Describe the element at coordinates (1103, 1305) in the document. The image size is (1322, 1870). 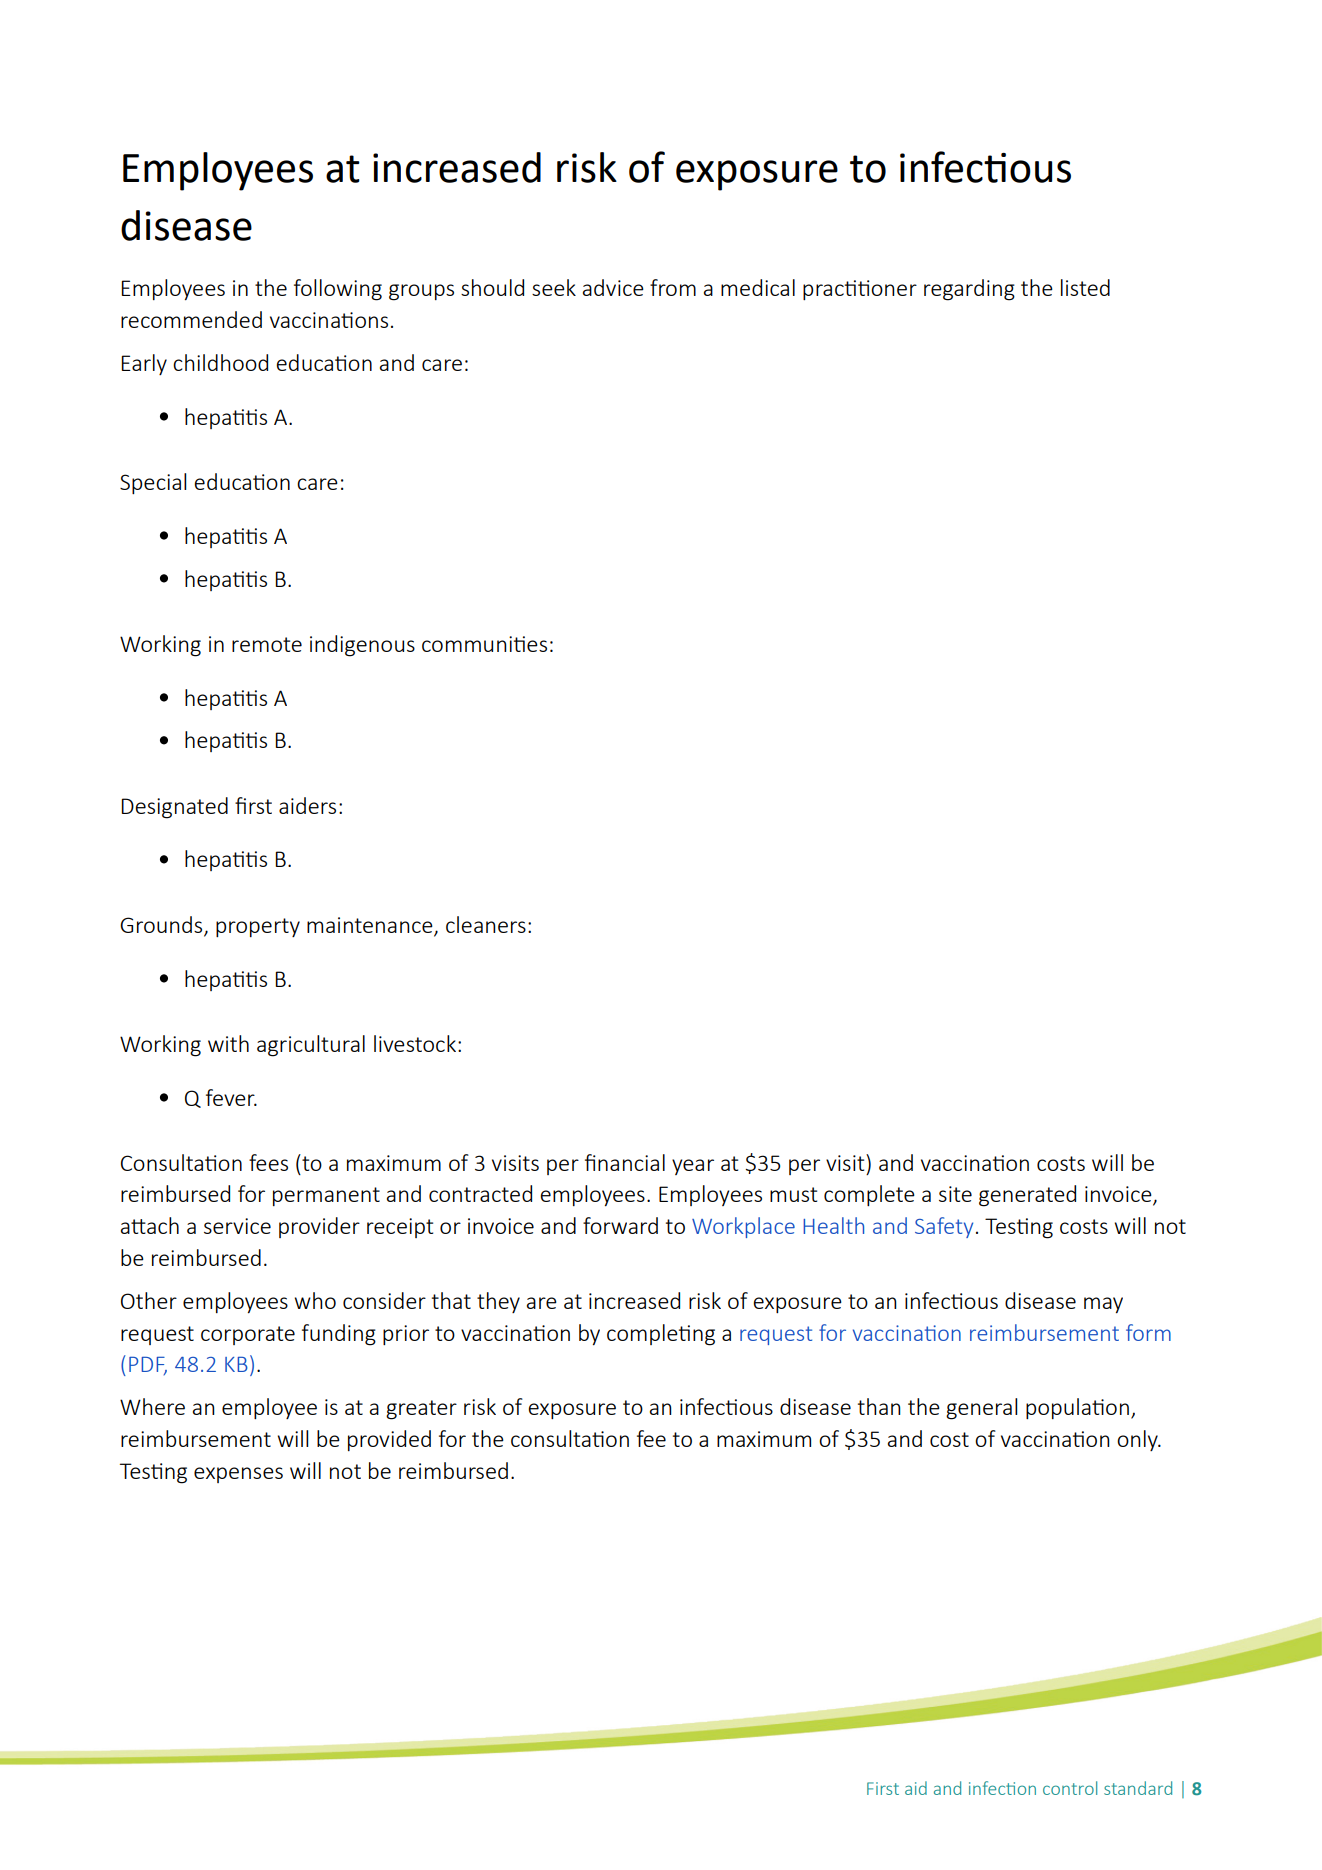
I see `may` at that location.
